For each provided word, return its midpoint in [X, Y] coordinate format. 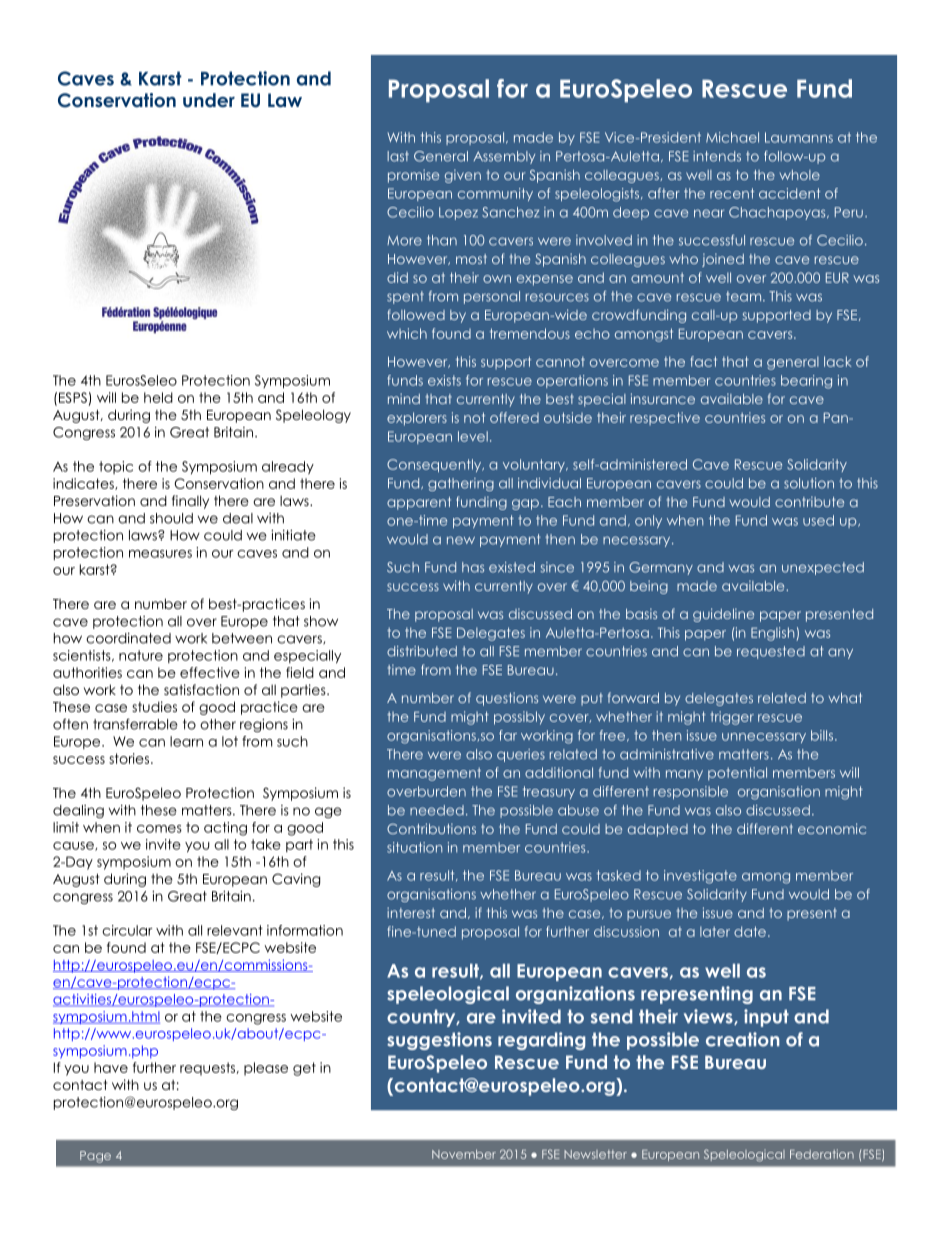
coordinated [128, 638]
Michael [732, 137]
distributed [422, 651]
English [774, 634]
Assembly [504, 157]
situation [414, 847]
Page [95, 1157]
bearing [806, 382]
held [158, 397]
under [209, 100]
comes [159, 829]
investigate [700, 877]
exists [444, 380]
